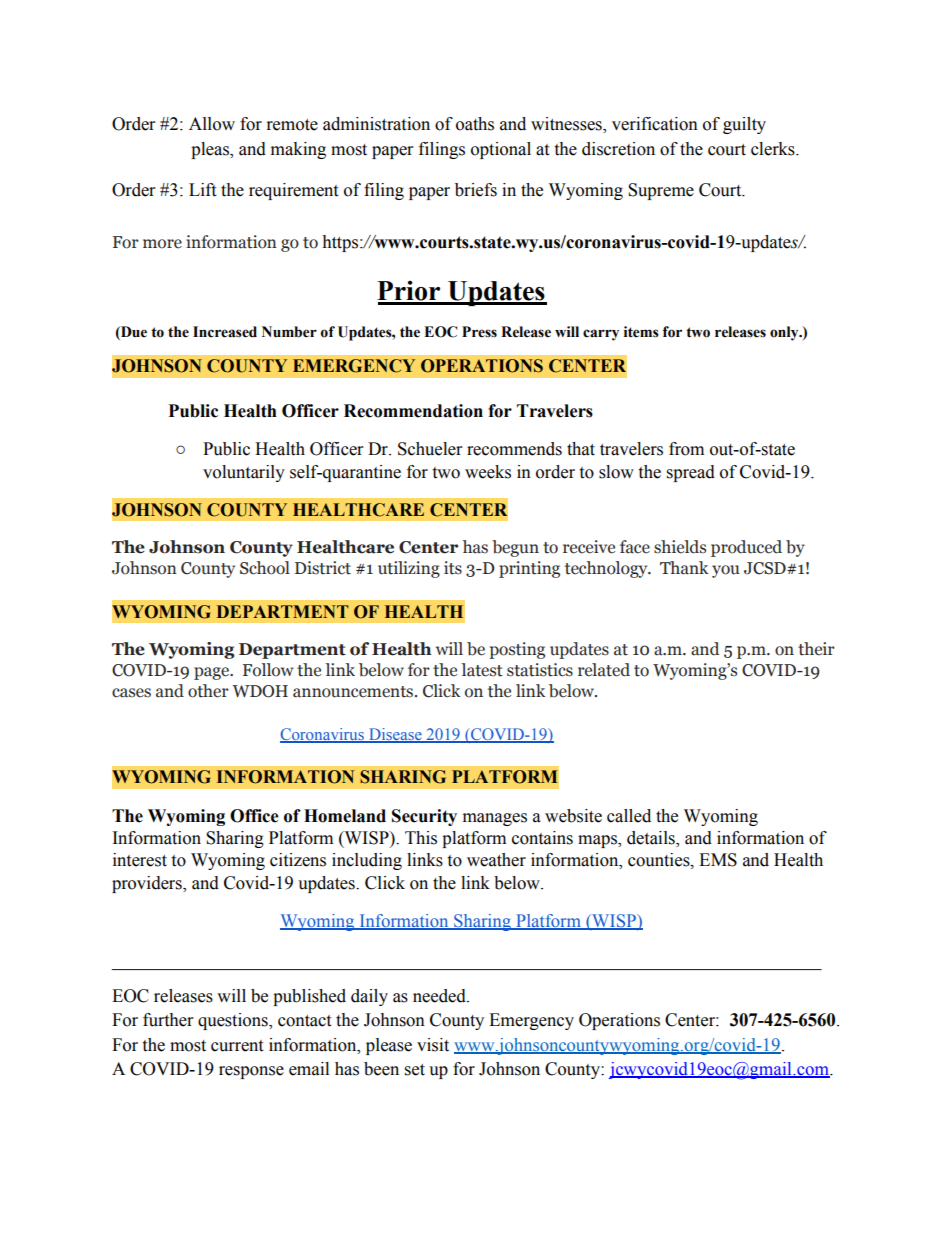 Image resolution: width=952 pixels, height=1233 pixels. Describe the element at coordinates (501, 150) in the screenshot. I see `optional` at that location.
